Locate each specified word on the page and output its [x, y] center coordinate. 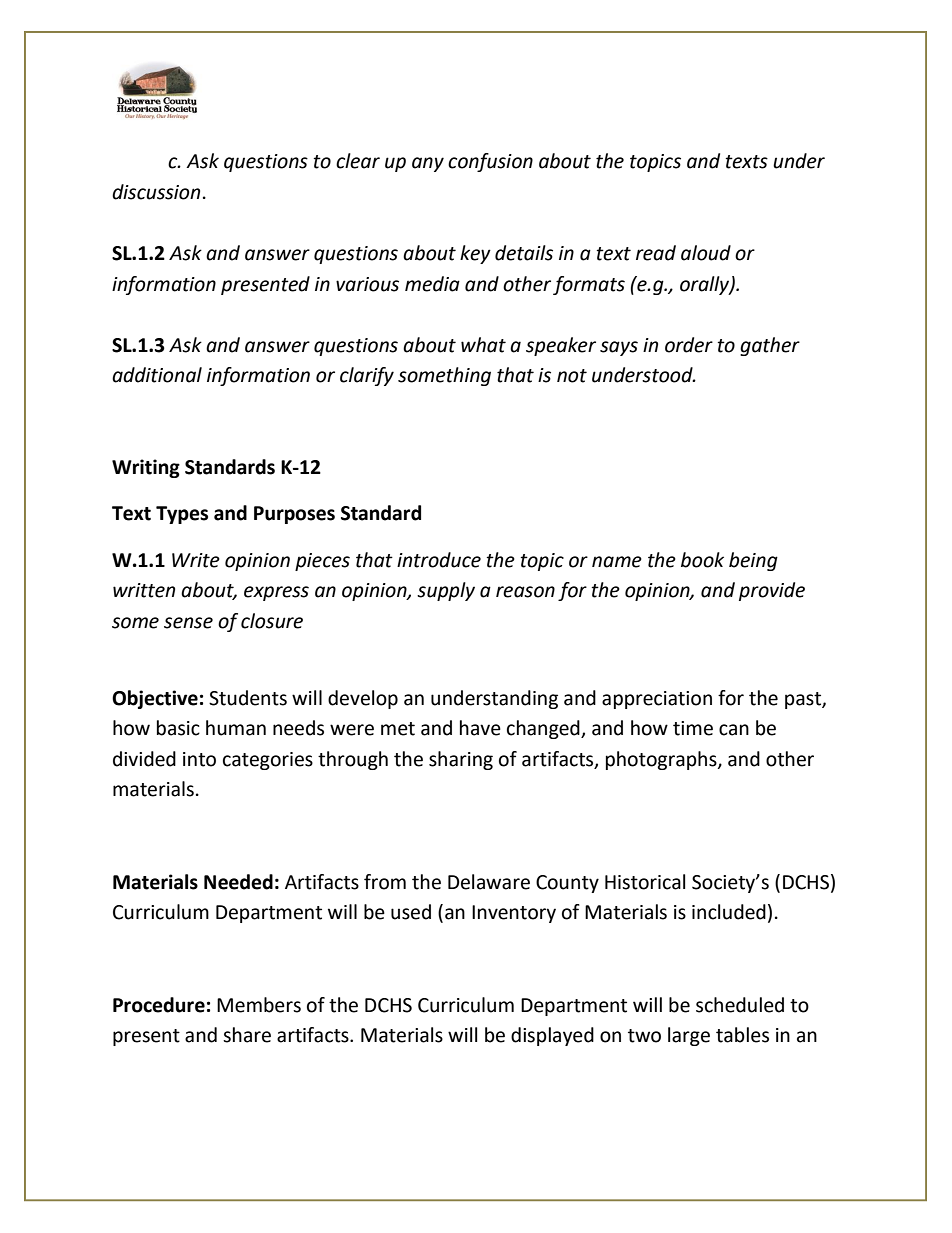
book [702, 560]
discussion [156, 192]
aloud [706, 253]
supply [446, 591]
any [428, 164]
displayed [552, 1036]
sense [188, 623]
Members [259, 1005]
